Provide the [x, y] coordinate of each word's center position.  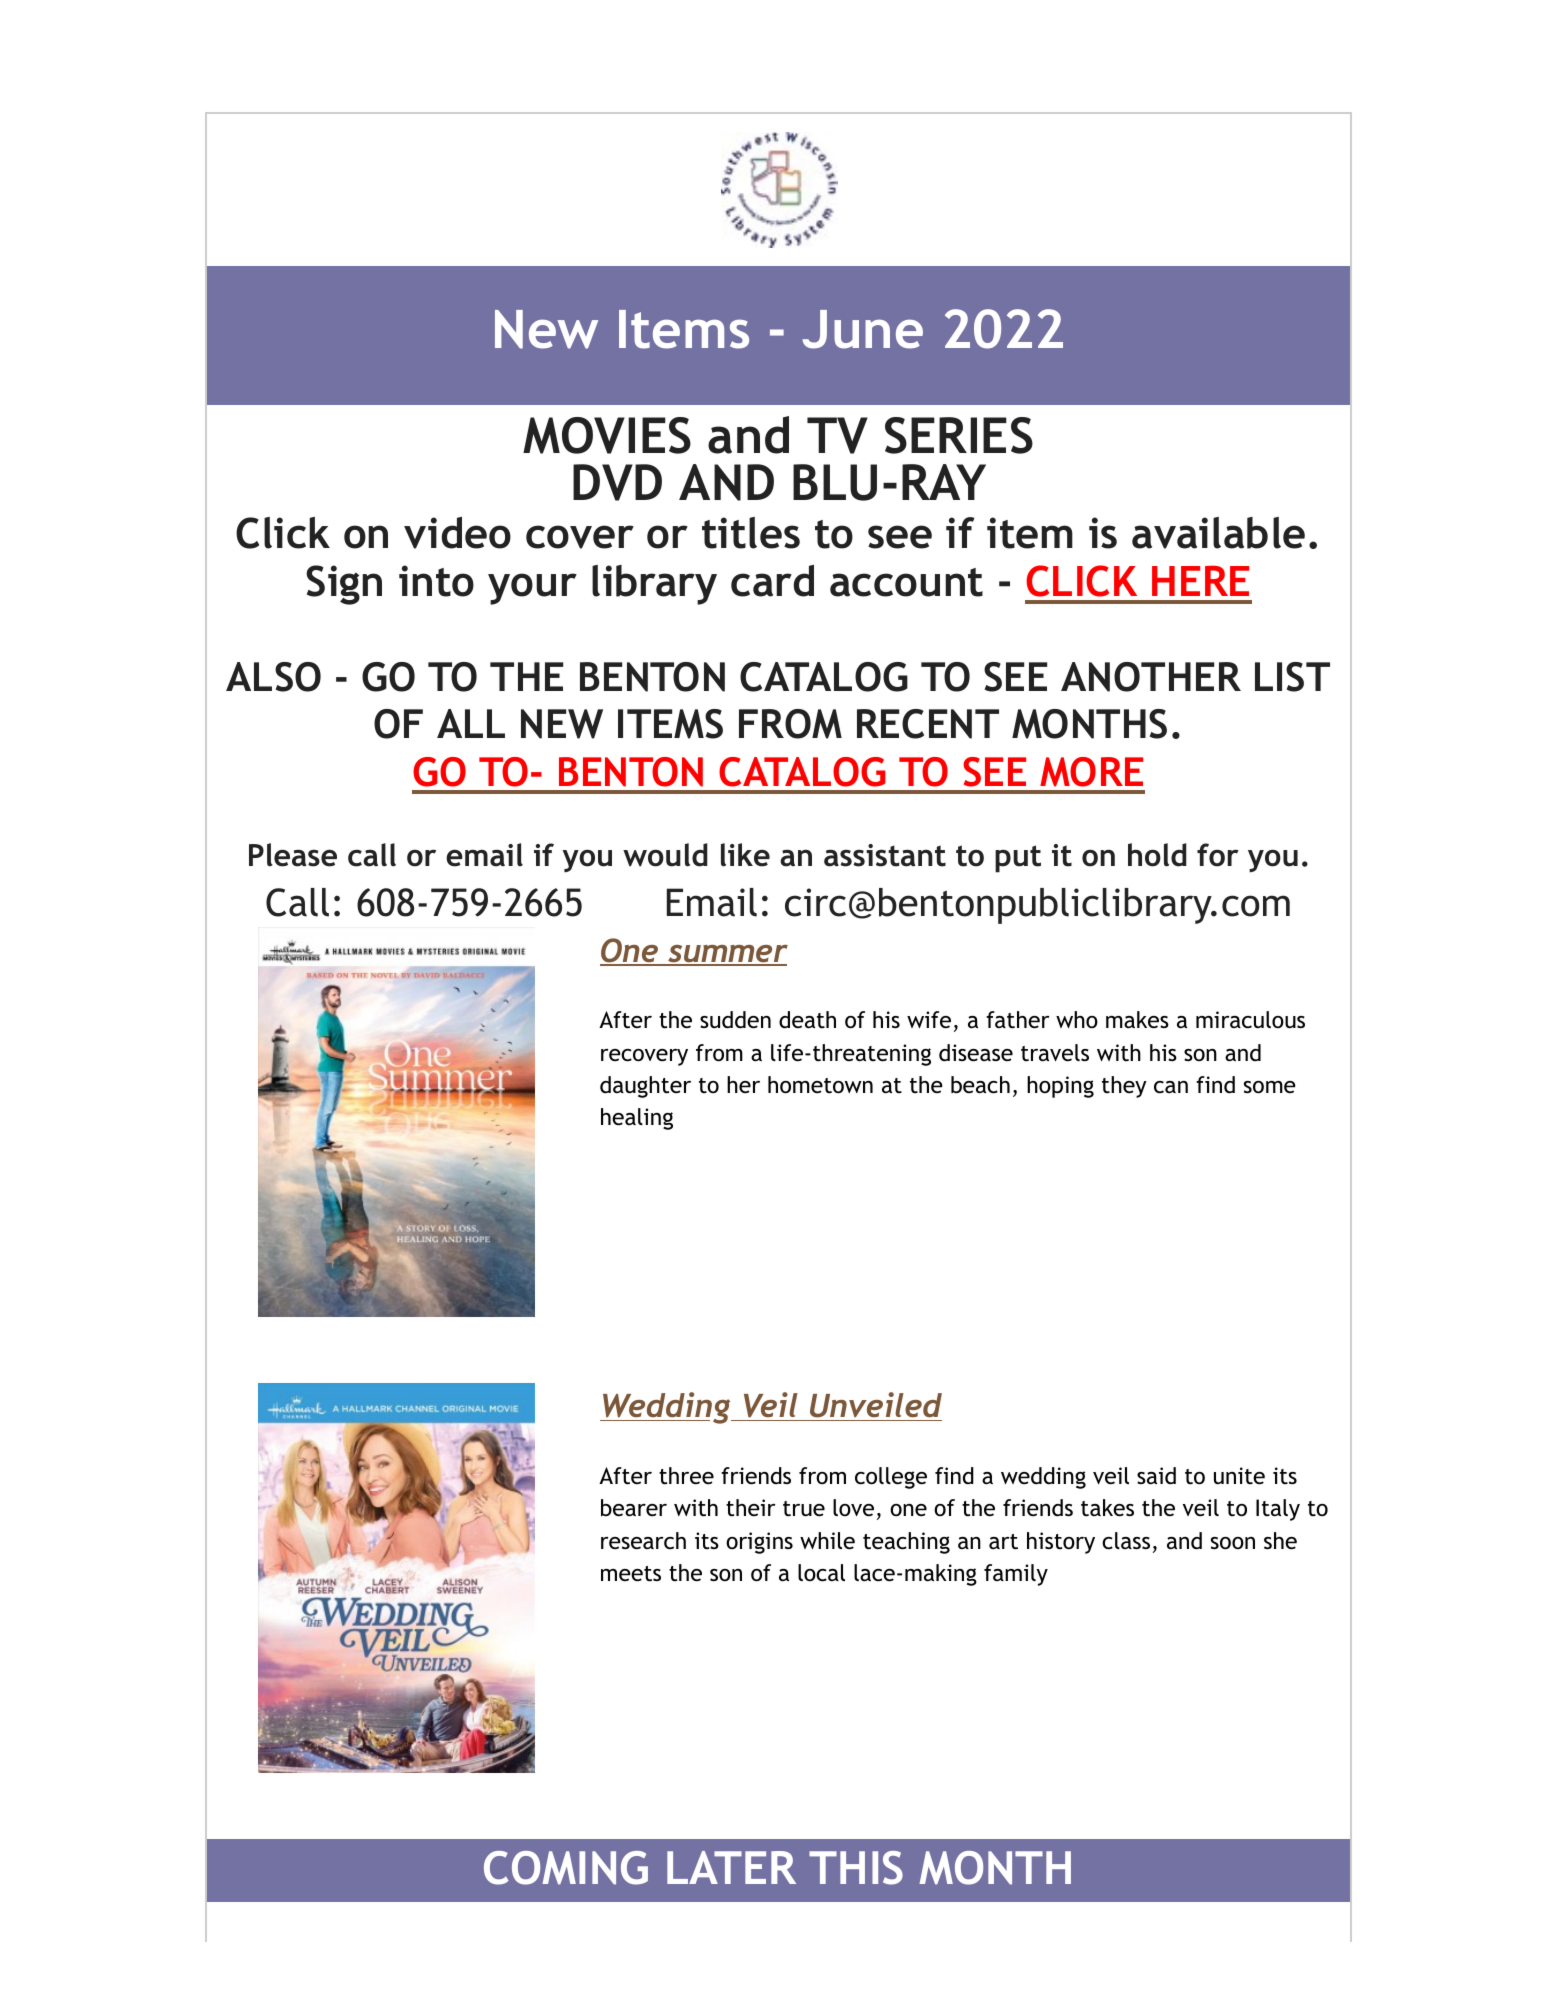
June [862, 329]
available [1218, 533]
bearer [634, 1508]
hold [1157, 855]
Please [293, 855]
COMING [566, 1868]
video [457, 533]
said [1156, 1476]
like [745, 855]
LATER [731, 1867]
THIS [856, 1868]
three [686, 1476]
